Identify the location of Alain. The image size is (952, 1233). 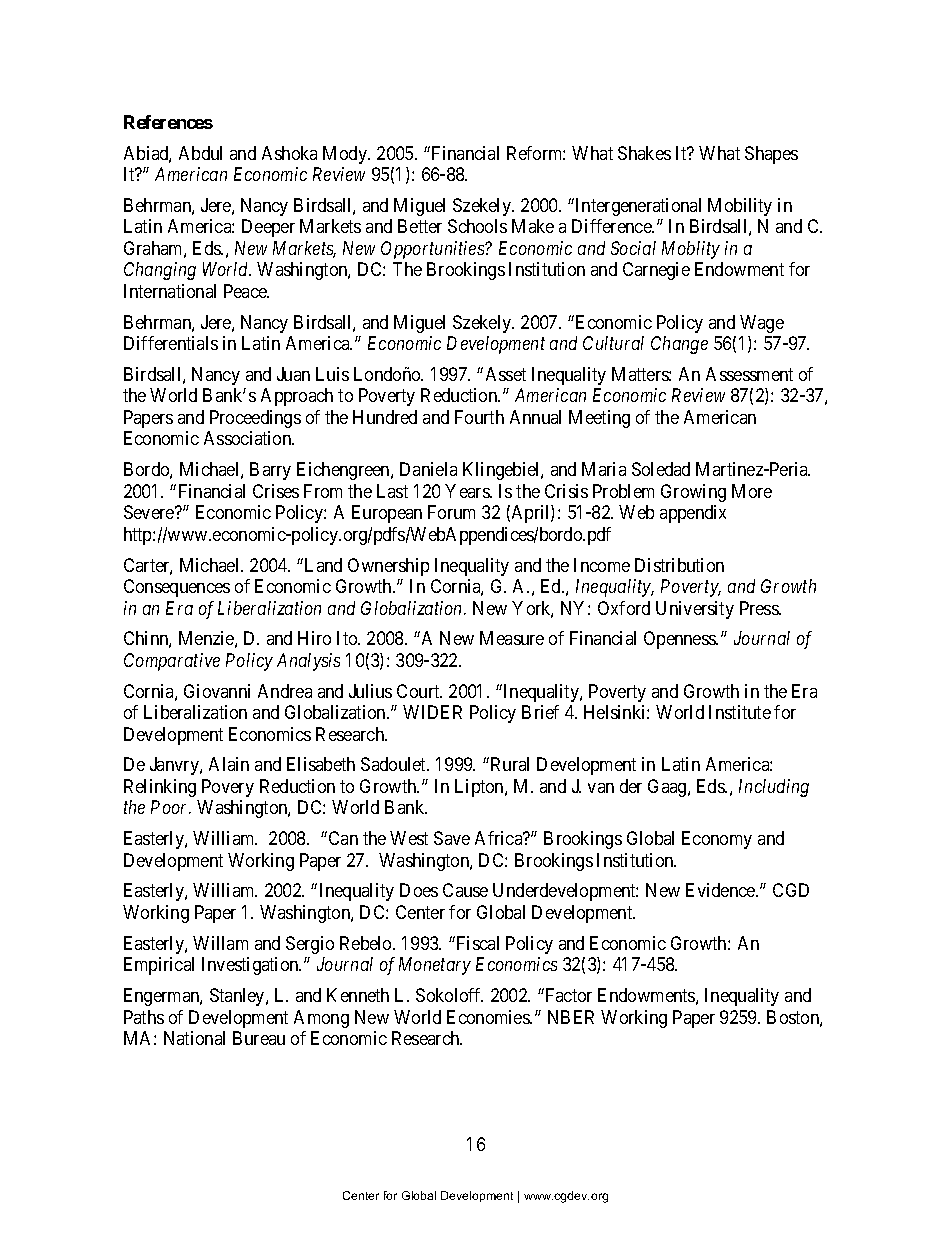
(229, 764).
